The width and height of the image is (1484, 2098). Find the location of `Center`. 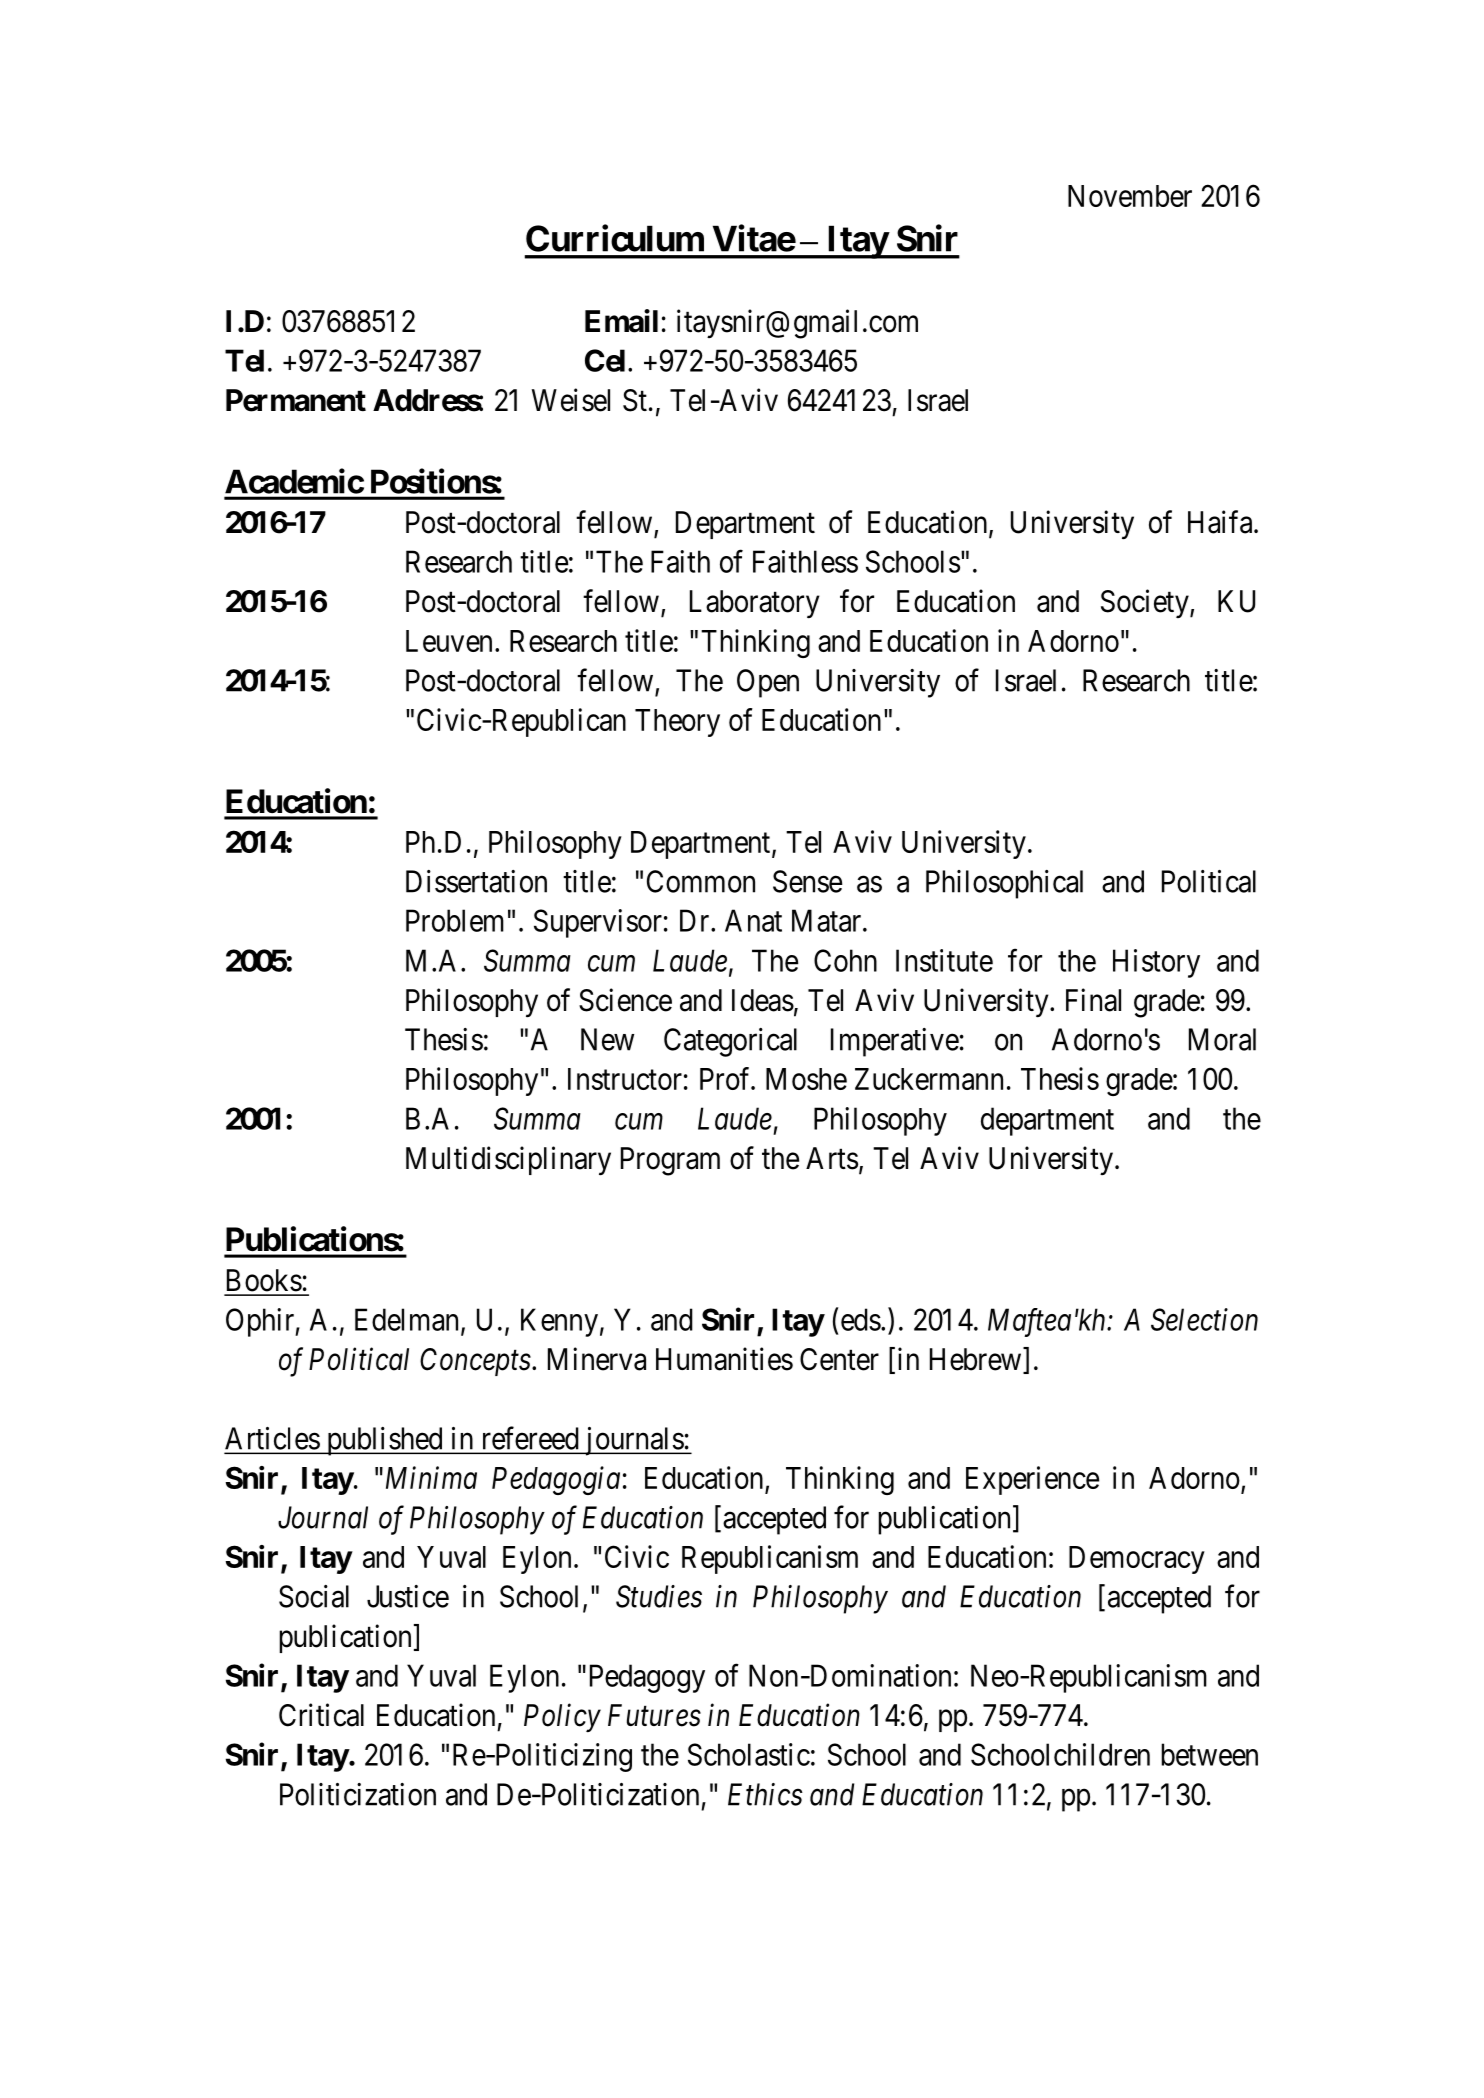

Center is located at coordinates (839, 1359).
